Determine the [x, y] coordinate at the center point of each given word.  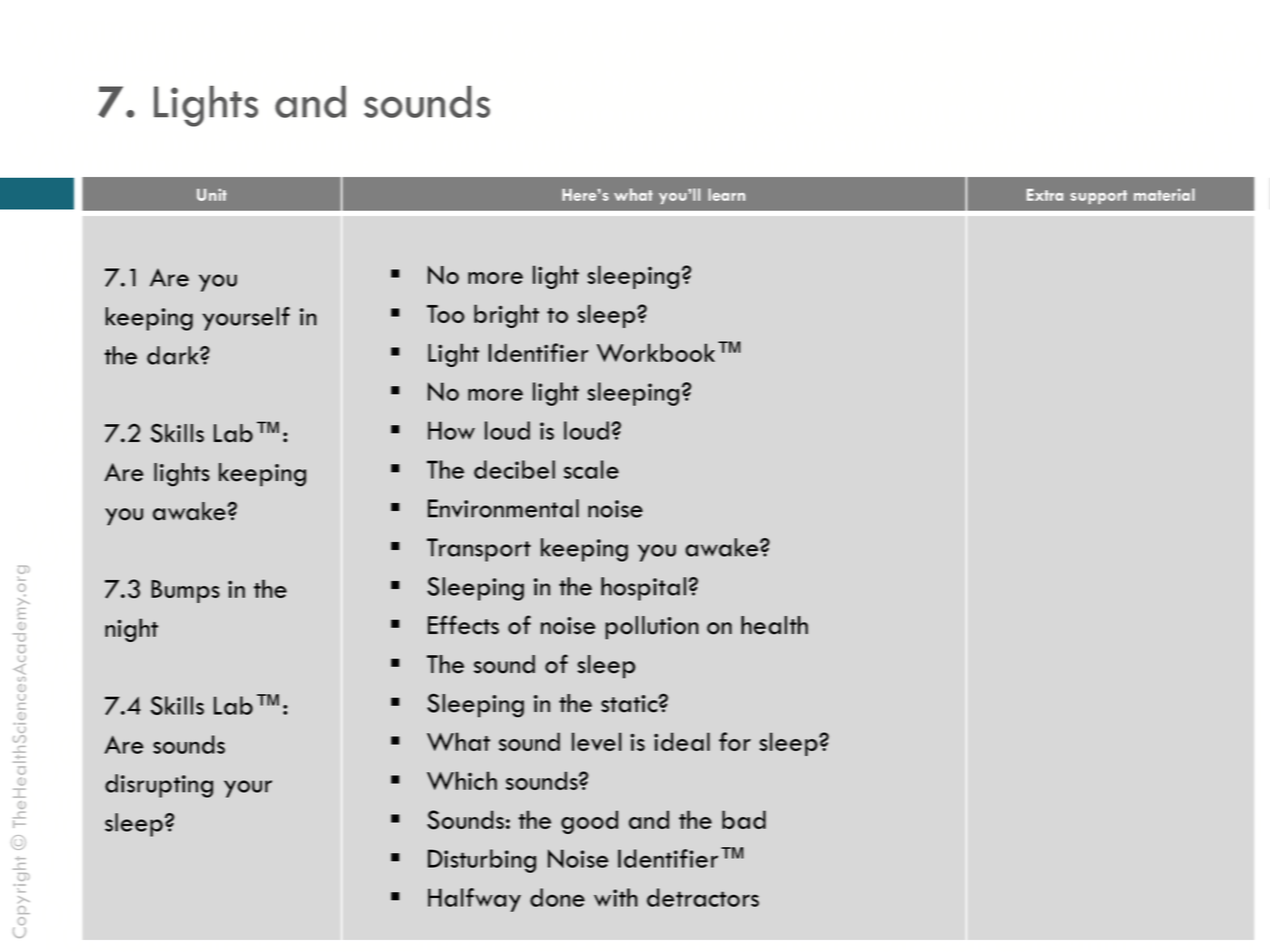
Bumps [185, 591]
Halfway [474, 900]
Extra [1045, 195]
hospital [645, 589]
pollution [652, 628]
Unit [212, 194]
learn [726, 194]
